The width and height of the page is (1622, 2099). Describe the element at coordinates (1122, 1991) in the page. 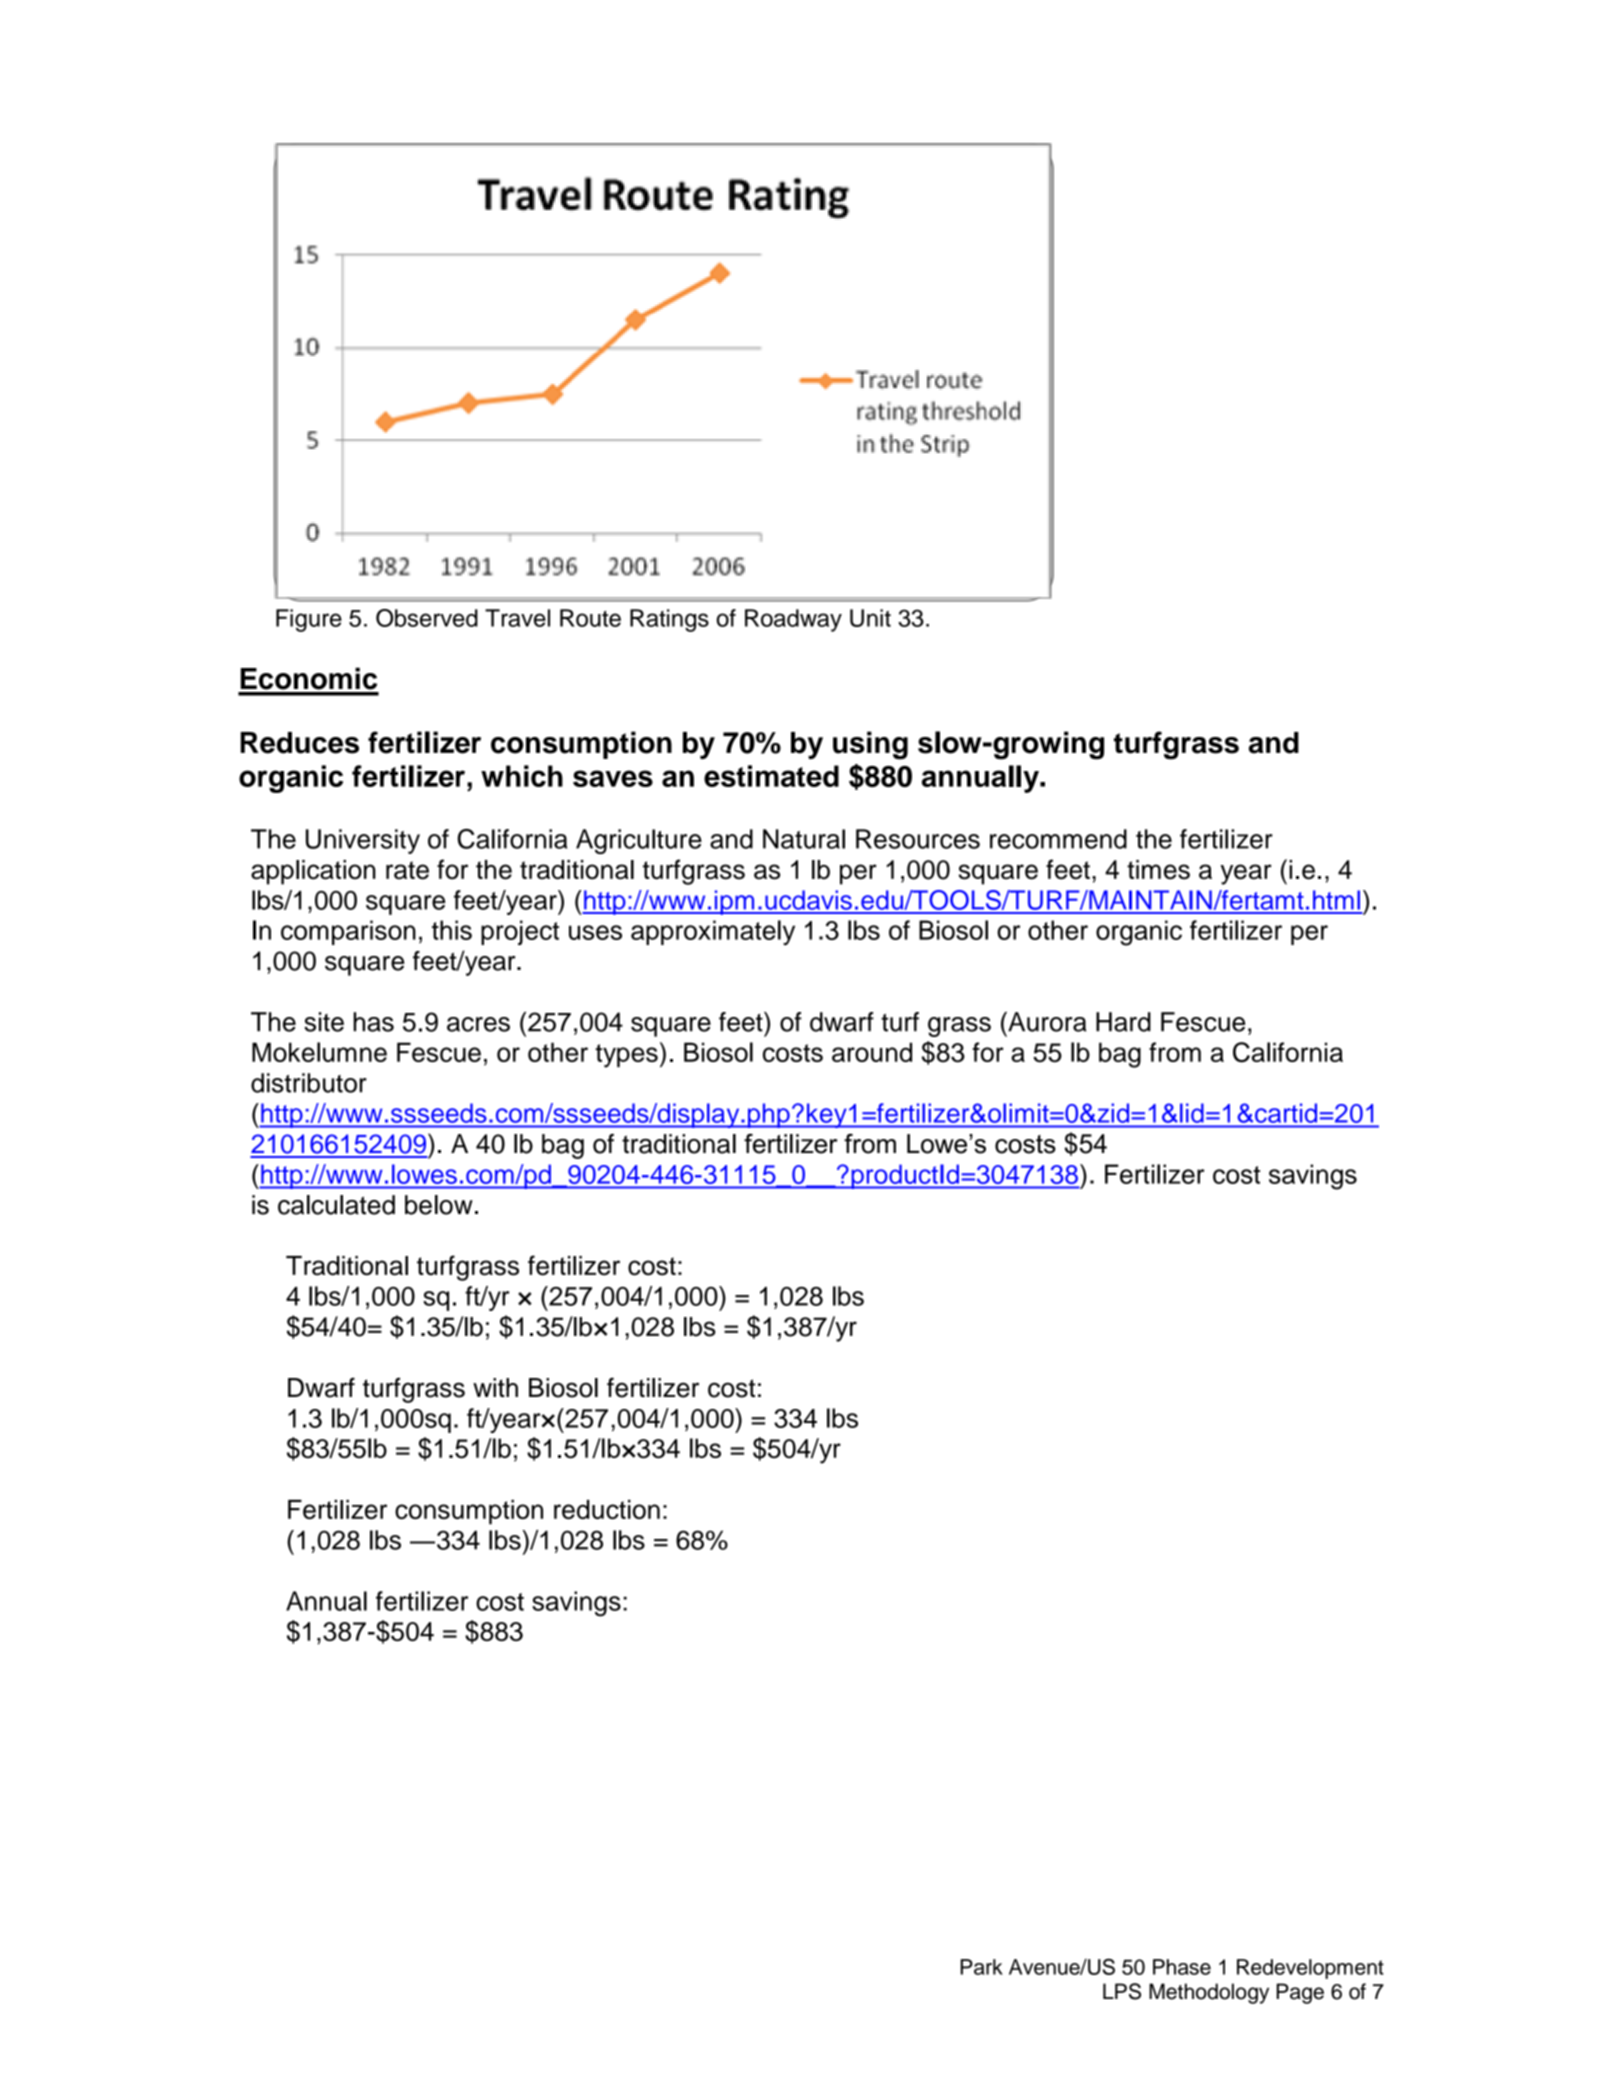

I see `LPS` at that location.
